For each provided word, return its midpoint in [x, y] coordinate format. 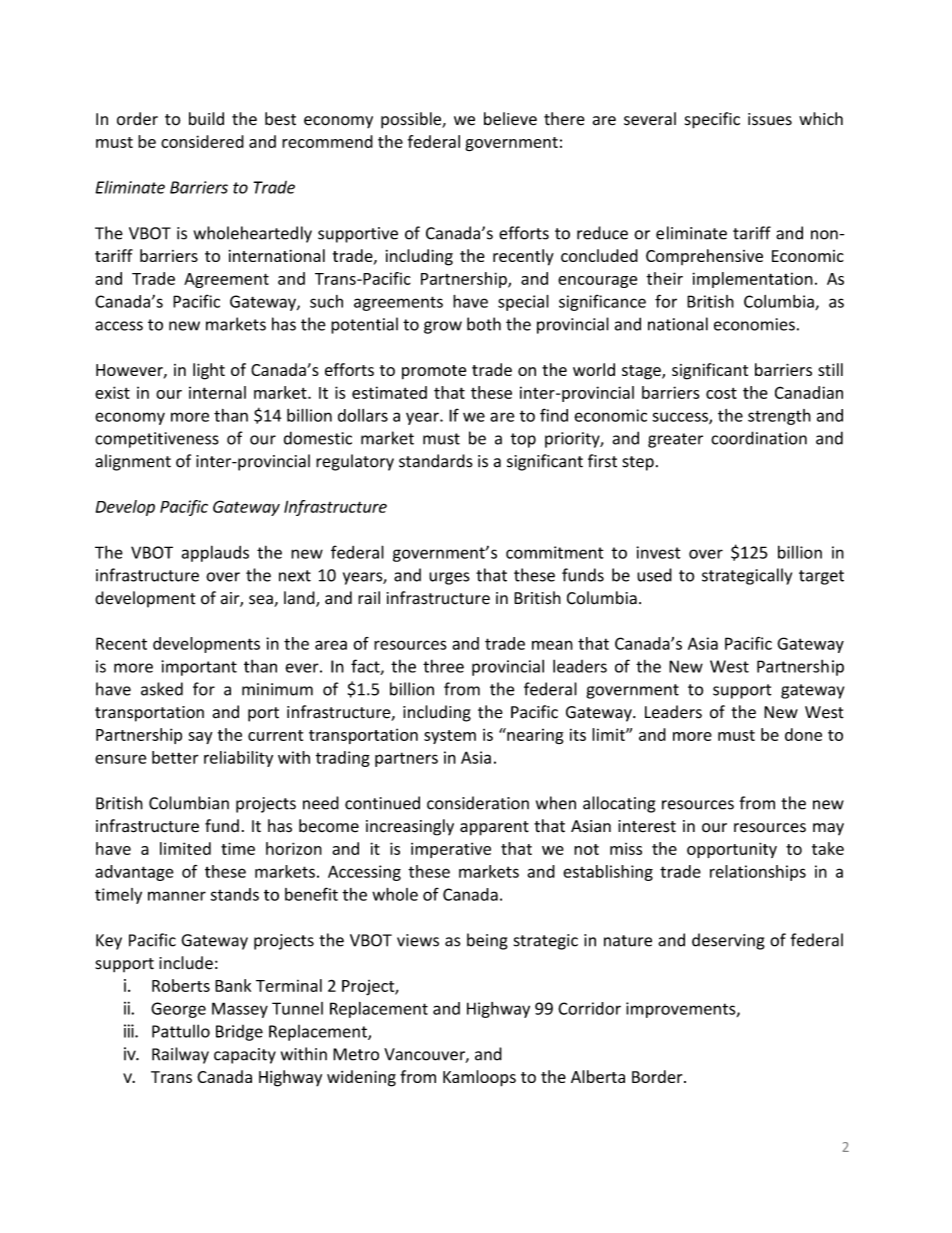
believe [510, 119]
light [209, 371]
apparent [494, 828]
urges [449, 578]
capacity [245, 1056]
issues [770, 119]
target [821, 577]
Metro [356, 1054]
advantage [134, 873]
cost [721, 393]
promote [434, 372]
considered [202, 141]
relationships [758, 873]
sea [262, 601]
